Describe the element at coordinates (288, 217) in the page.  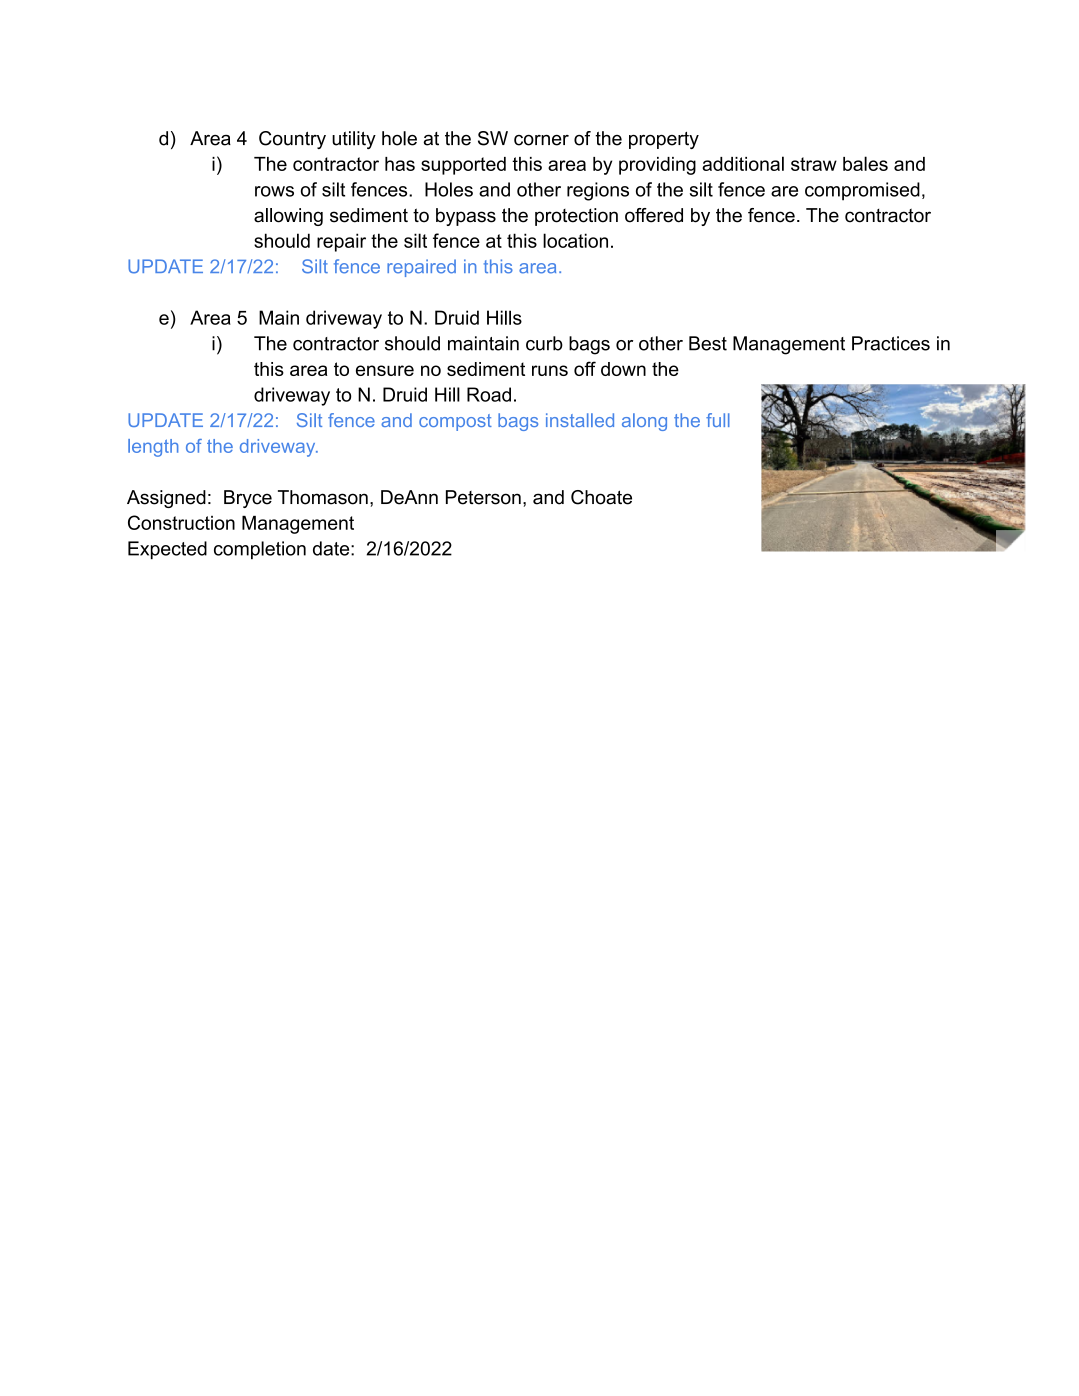
I see `allowing` at that location.
